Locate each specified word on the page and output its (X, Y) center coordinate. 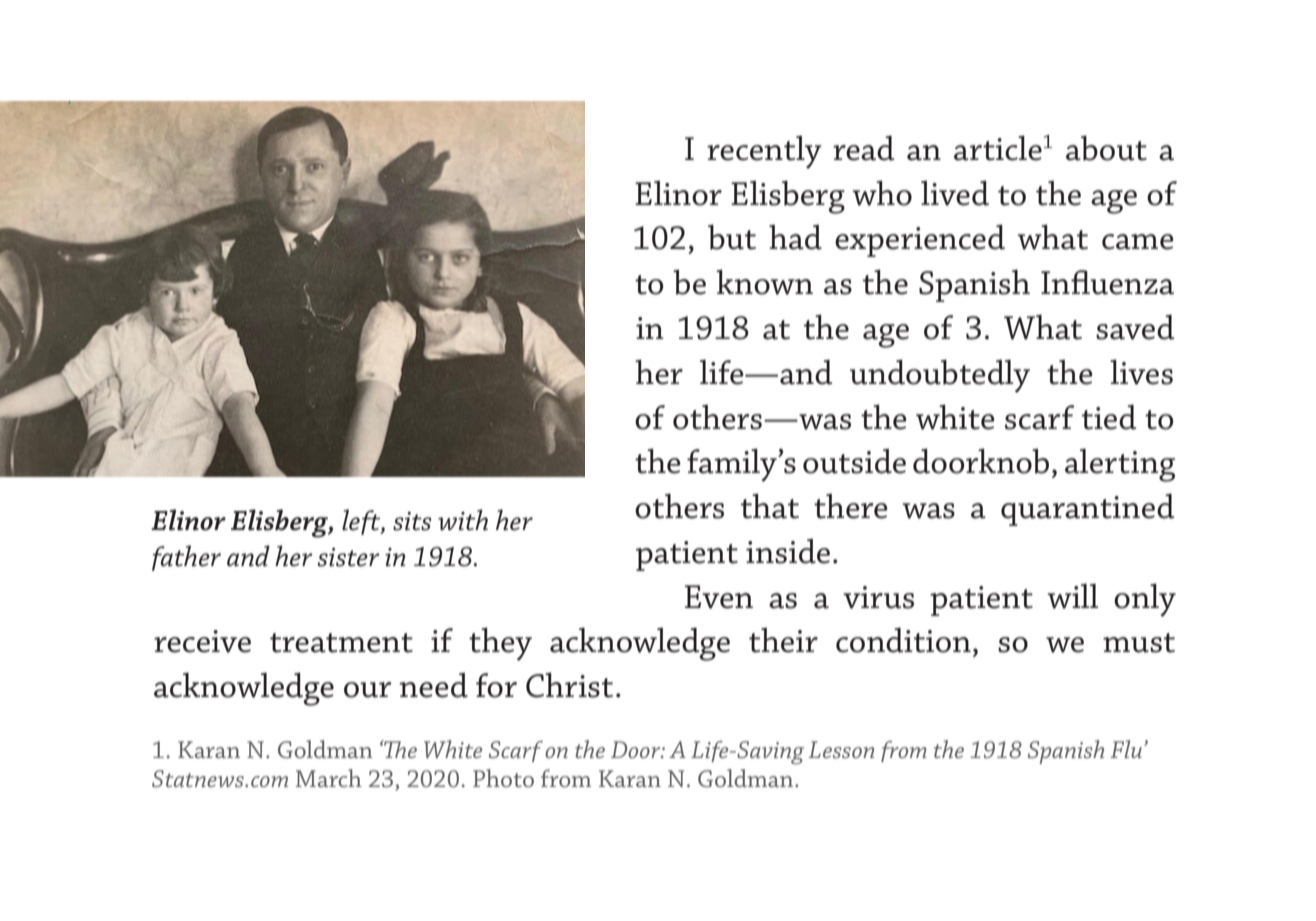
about (1106, 148)
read (863, 148)
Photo (503, 778)
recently (764, 152)
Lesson (841, 749)
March (329, 778)
